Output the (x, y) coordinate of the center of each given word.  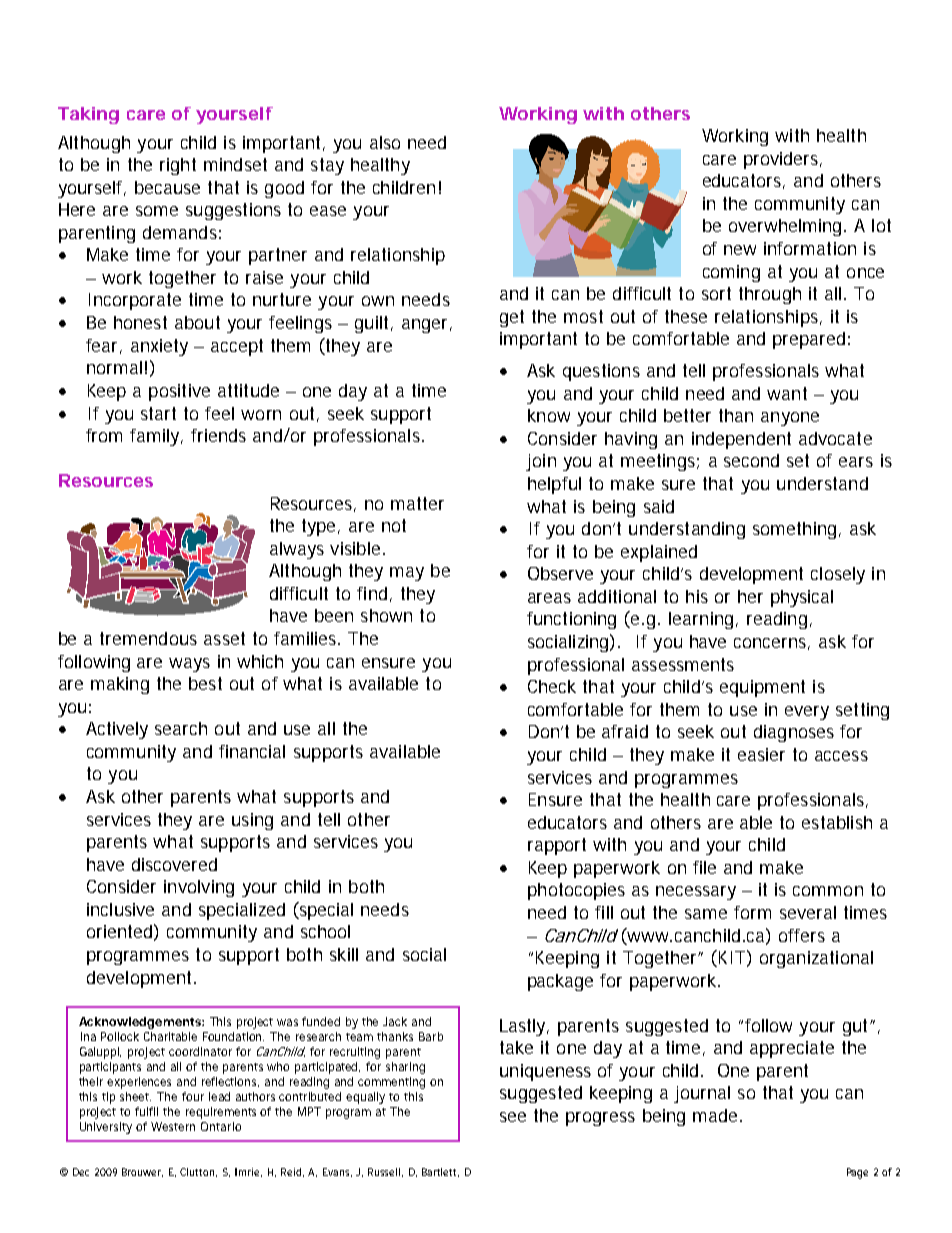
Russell (384, 1172)
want (787, 393)
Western (173, 1126)
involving (199, 888)
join (541, 462)
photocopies (576, 891)
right (178, 166)
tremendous (148, 638)
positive (179, 392)
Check (552, 686)
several (808, 912)
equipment (762, 688)
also (385, 142)
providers (781, 160)
